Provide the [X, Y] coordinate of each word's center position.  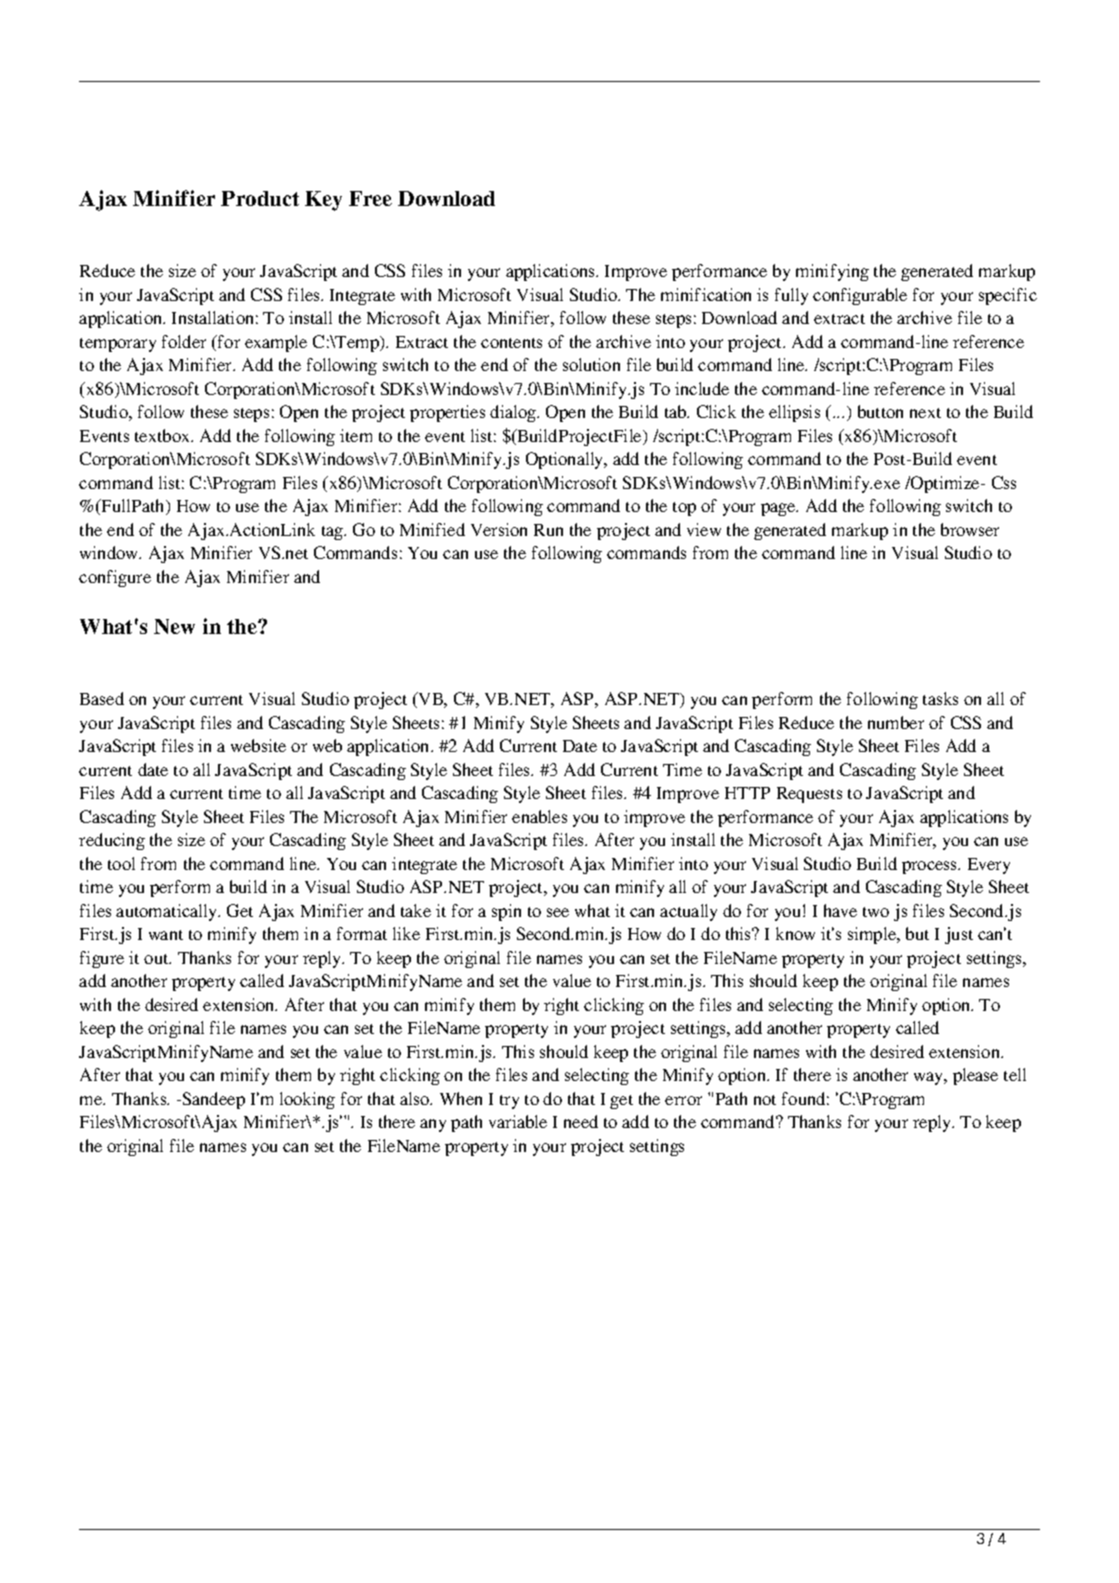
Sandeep [214, 1100]
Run [548, 530]
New [174, 626]
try [509, 1102]
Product [260, 198]
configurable [860, 296]
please [975, 1076]
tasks [940, 698]
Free [370, 198]
